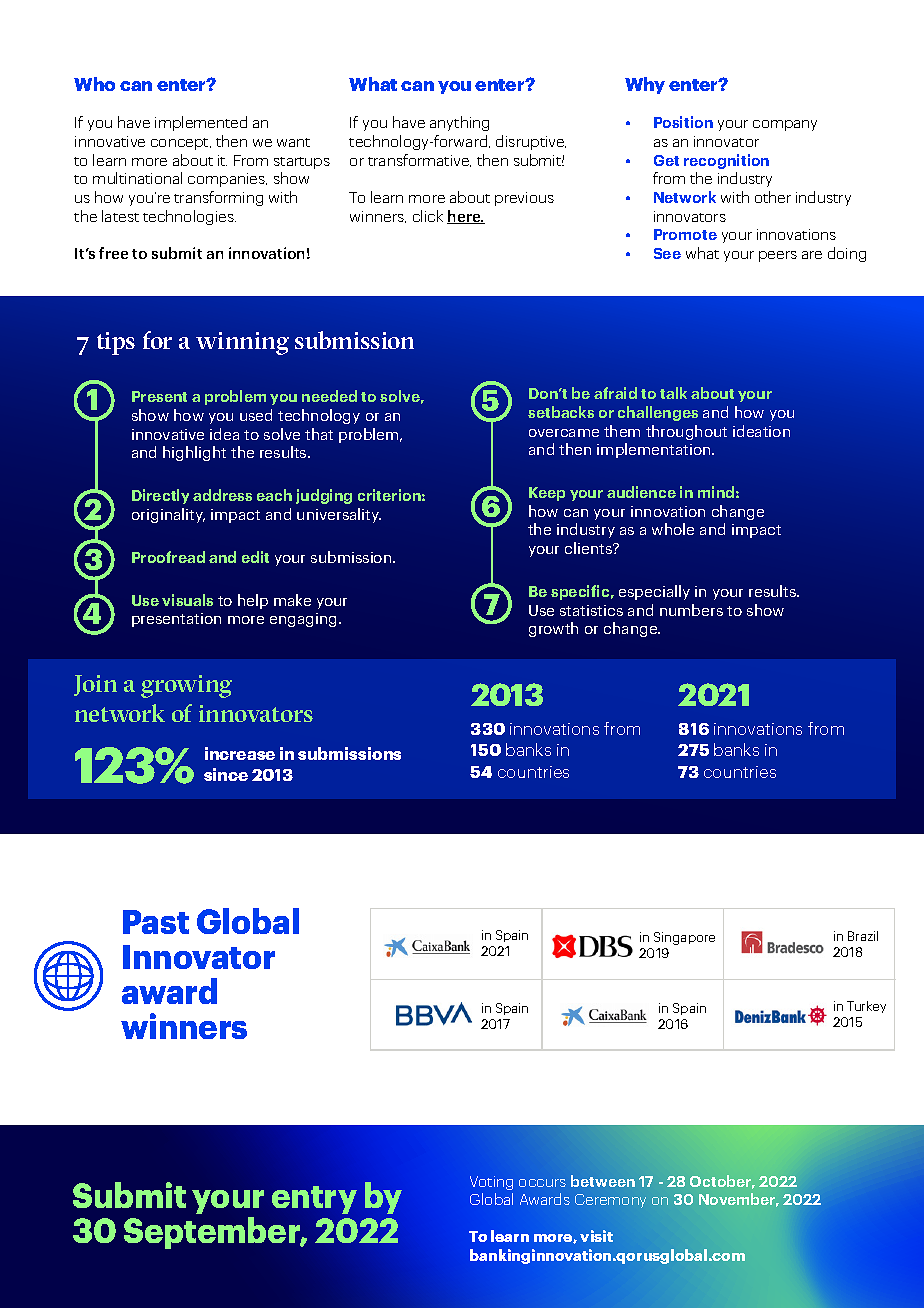 This screenshot has width=924, height=1308. I want to click on peers, so click(778, 256).
